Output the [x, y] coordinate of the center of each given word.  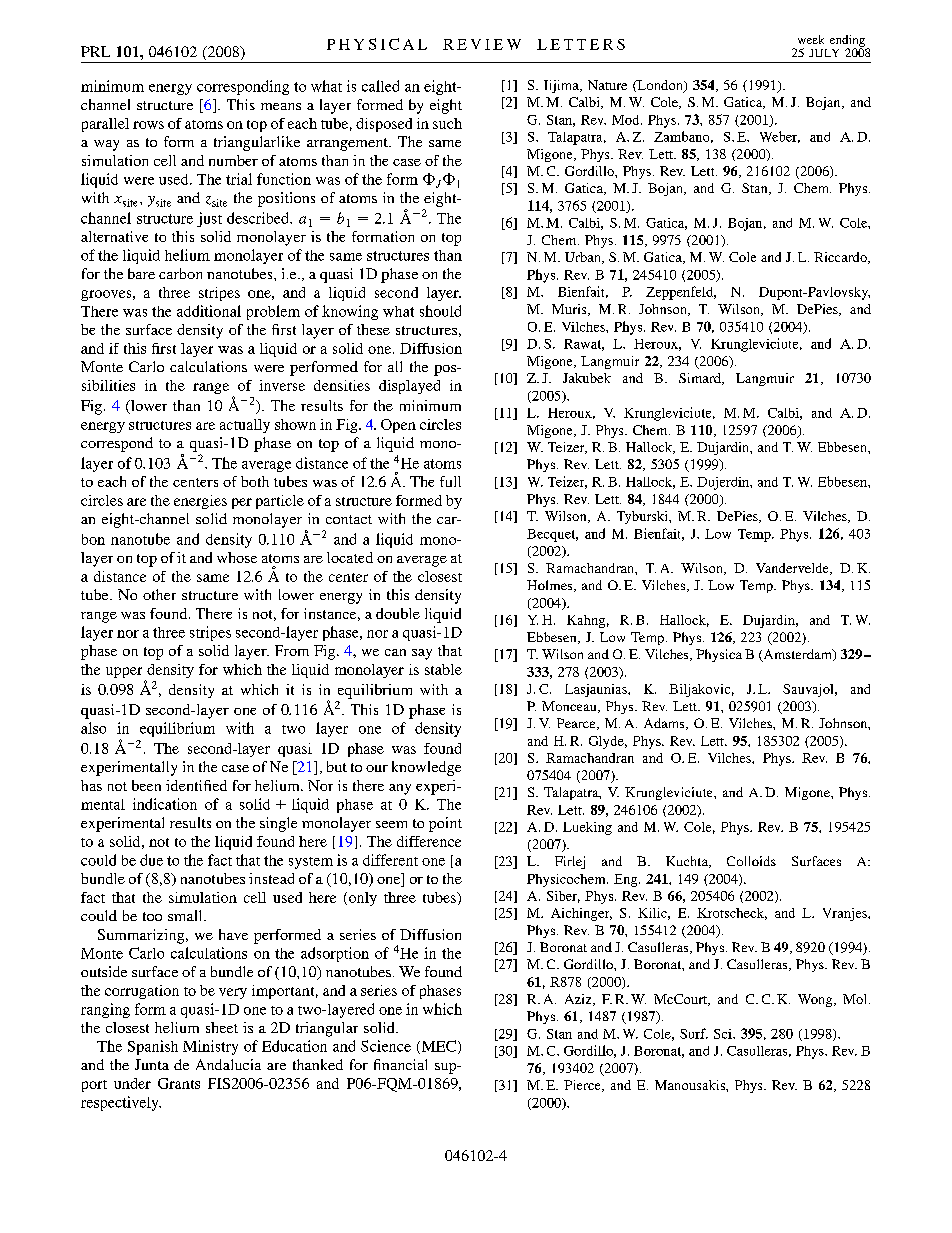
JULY [824, 53]
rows [148, 125]
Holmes [551, 586]
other [159, 594]
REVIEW [482, 44]
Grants [179, 1083]
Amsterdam [797, 655]
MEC [439, 1047]
